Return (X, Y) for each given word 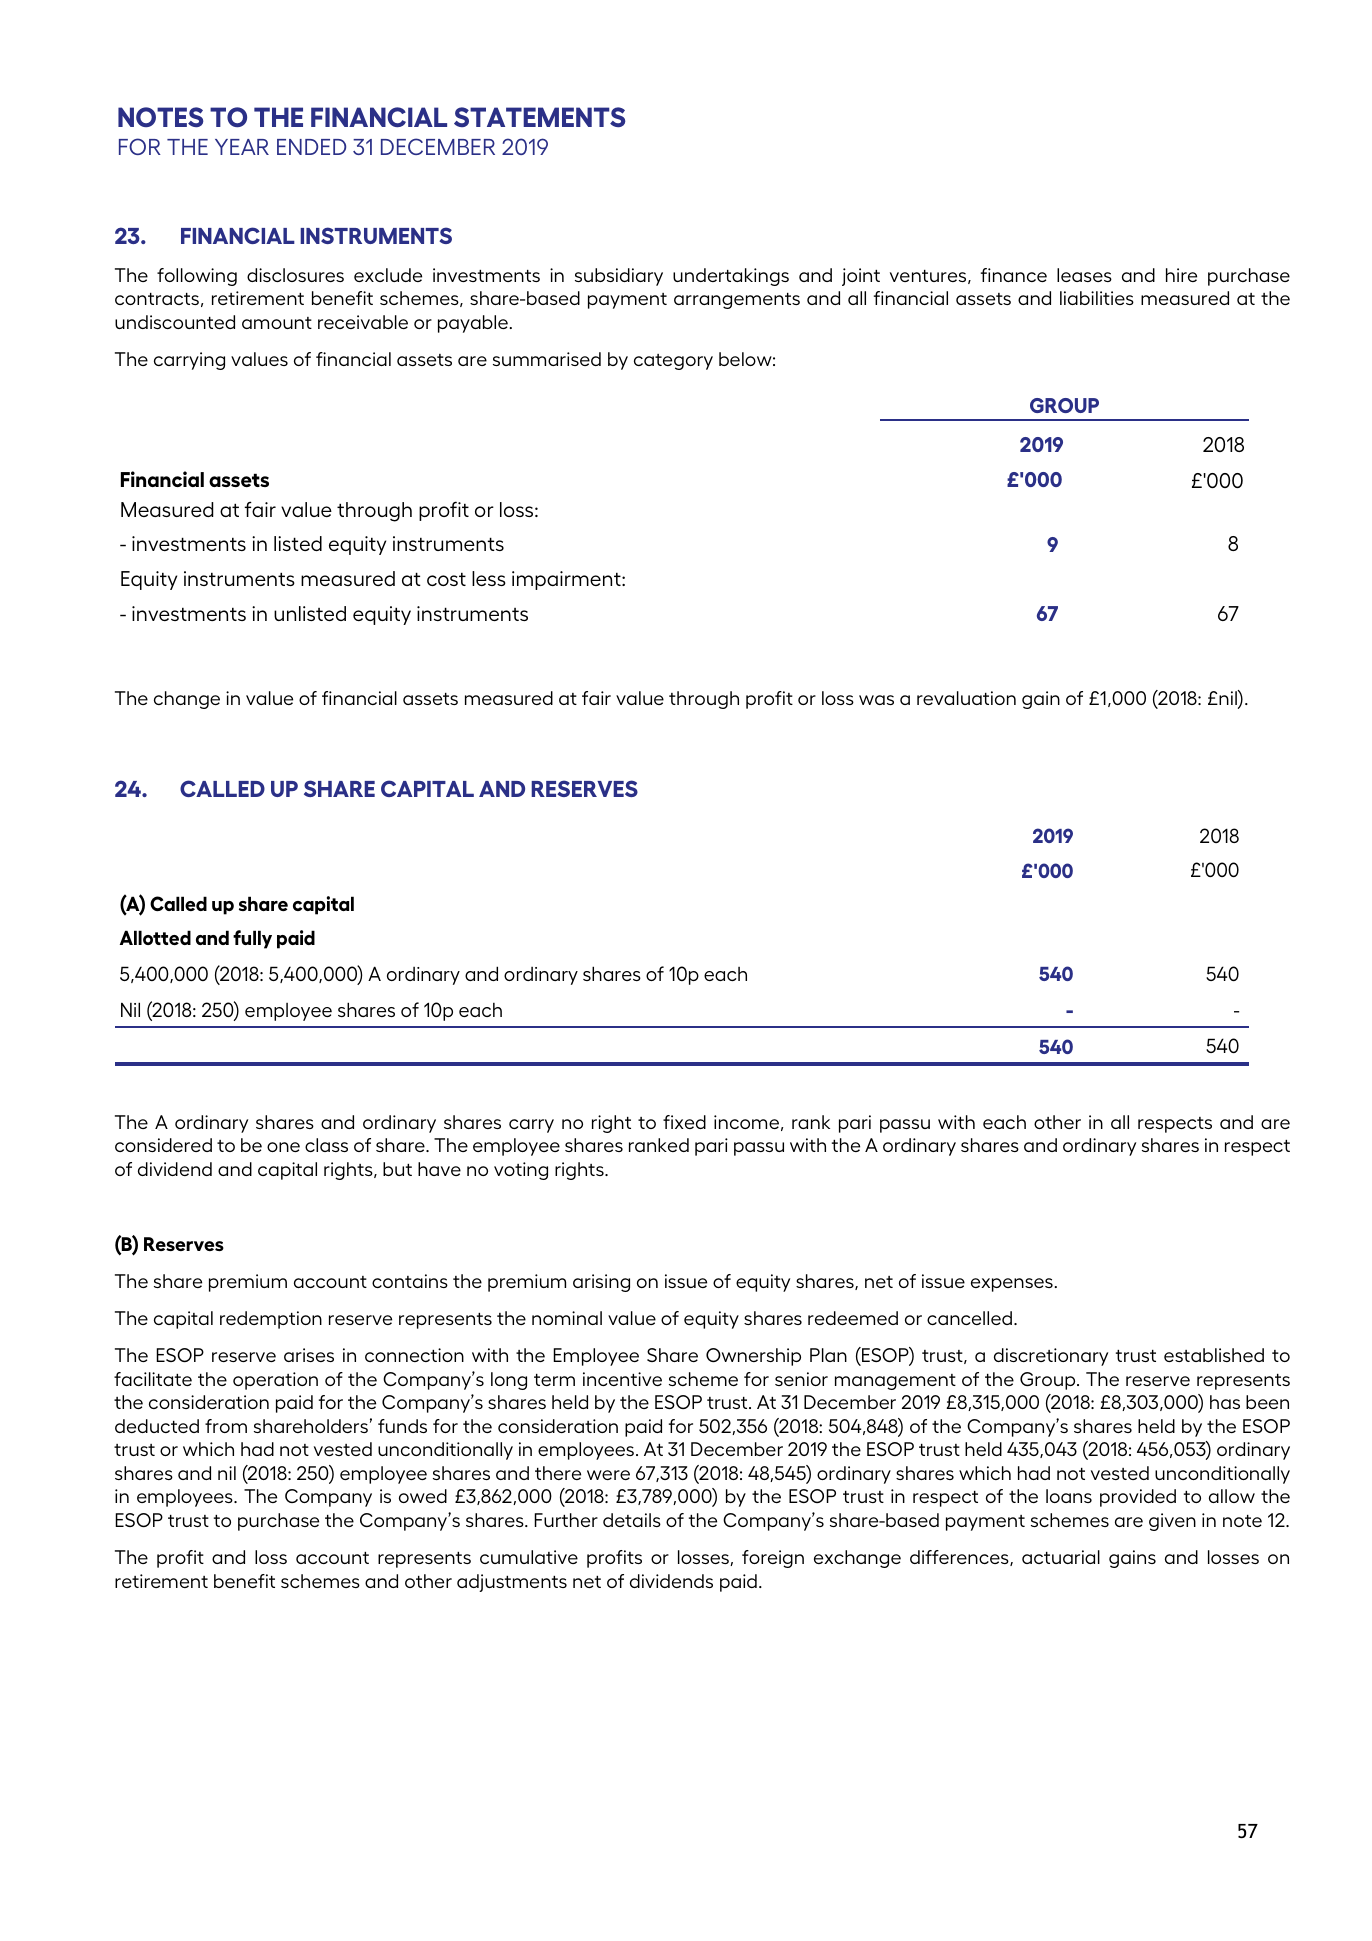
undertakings (731, 277)
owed (423, 1496)
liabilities (1097, 298)
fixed (684, 1122)
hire (1181, 275)
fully (252, 939)
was (876, 700)
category (673, 362)
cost (446, 579)
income (746, 1122)
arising (601, 1283)
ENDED (311, 147)
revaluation (966, 698)
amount (277, 323)
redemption (271, 1320)
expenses (1012, 1285)
